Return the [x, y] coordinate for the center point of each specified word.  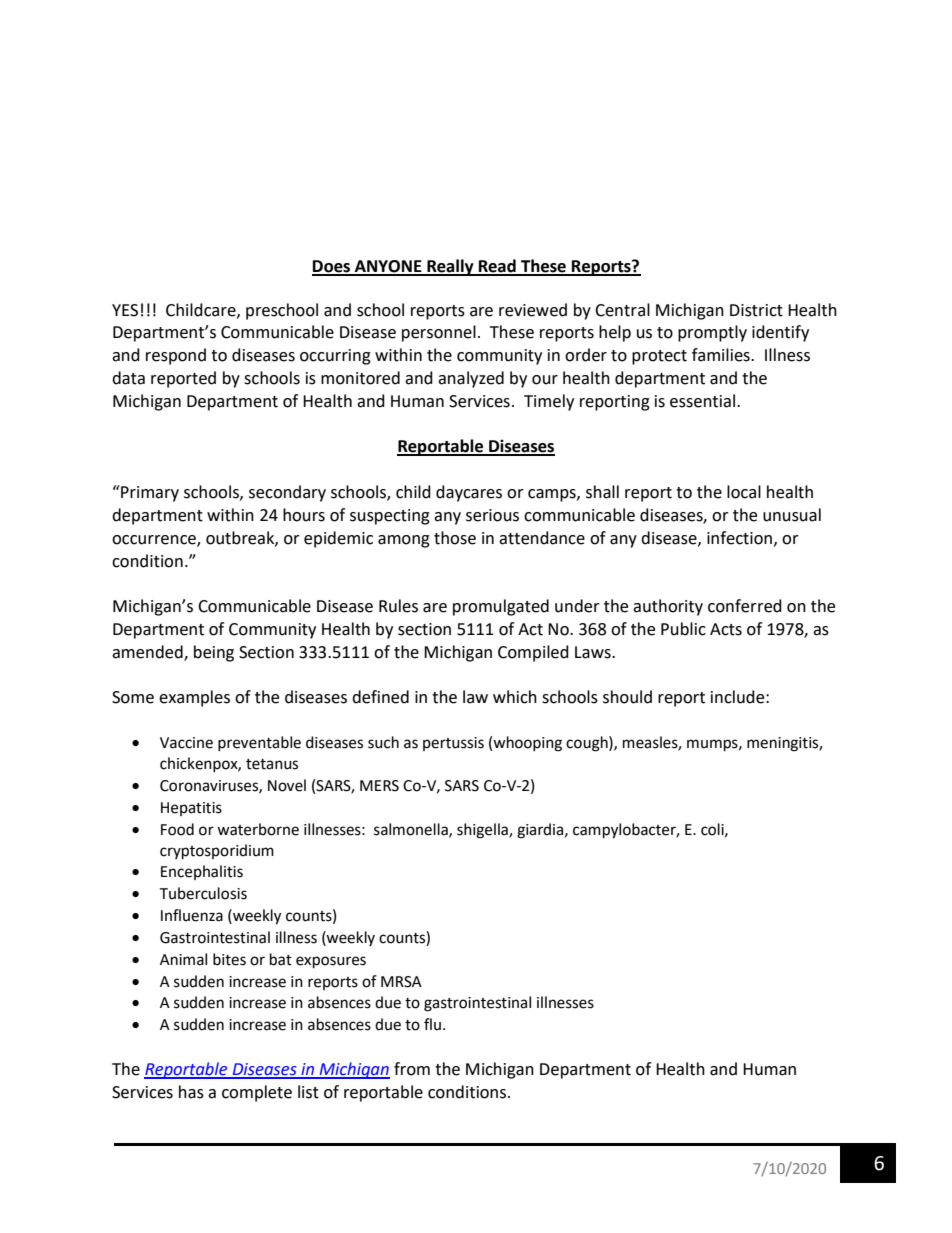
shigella [483, 831]
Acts [726, 629]
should [627, 697]
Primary [149, 493]
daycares [469, 493]
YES [125, 310]
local [744, 492]
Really [450, 267]
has [191, 1092]
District [756, 310]
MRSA [401, 982]
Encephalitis [202, 872]
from [412, 1069]
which [515, 697]
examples [194, 698]
